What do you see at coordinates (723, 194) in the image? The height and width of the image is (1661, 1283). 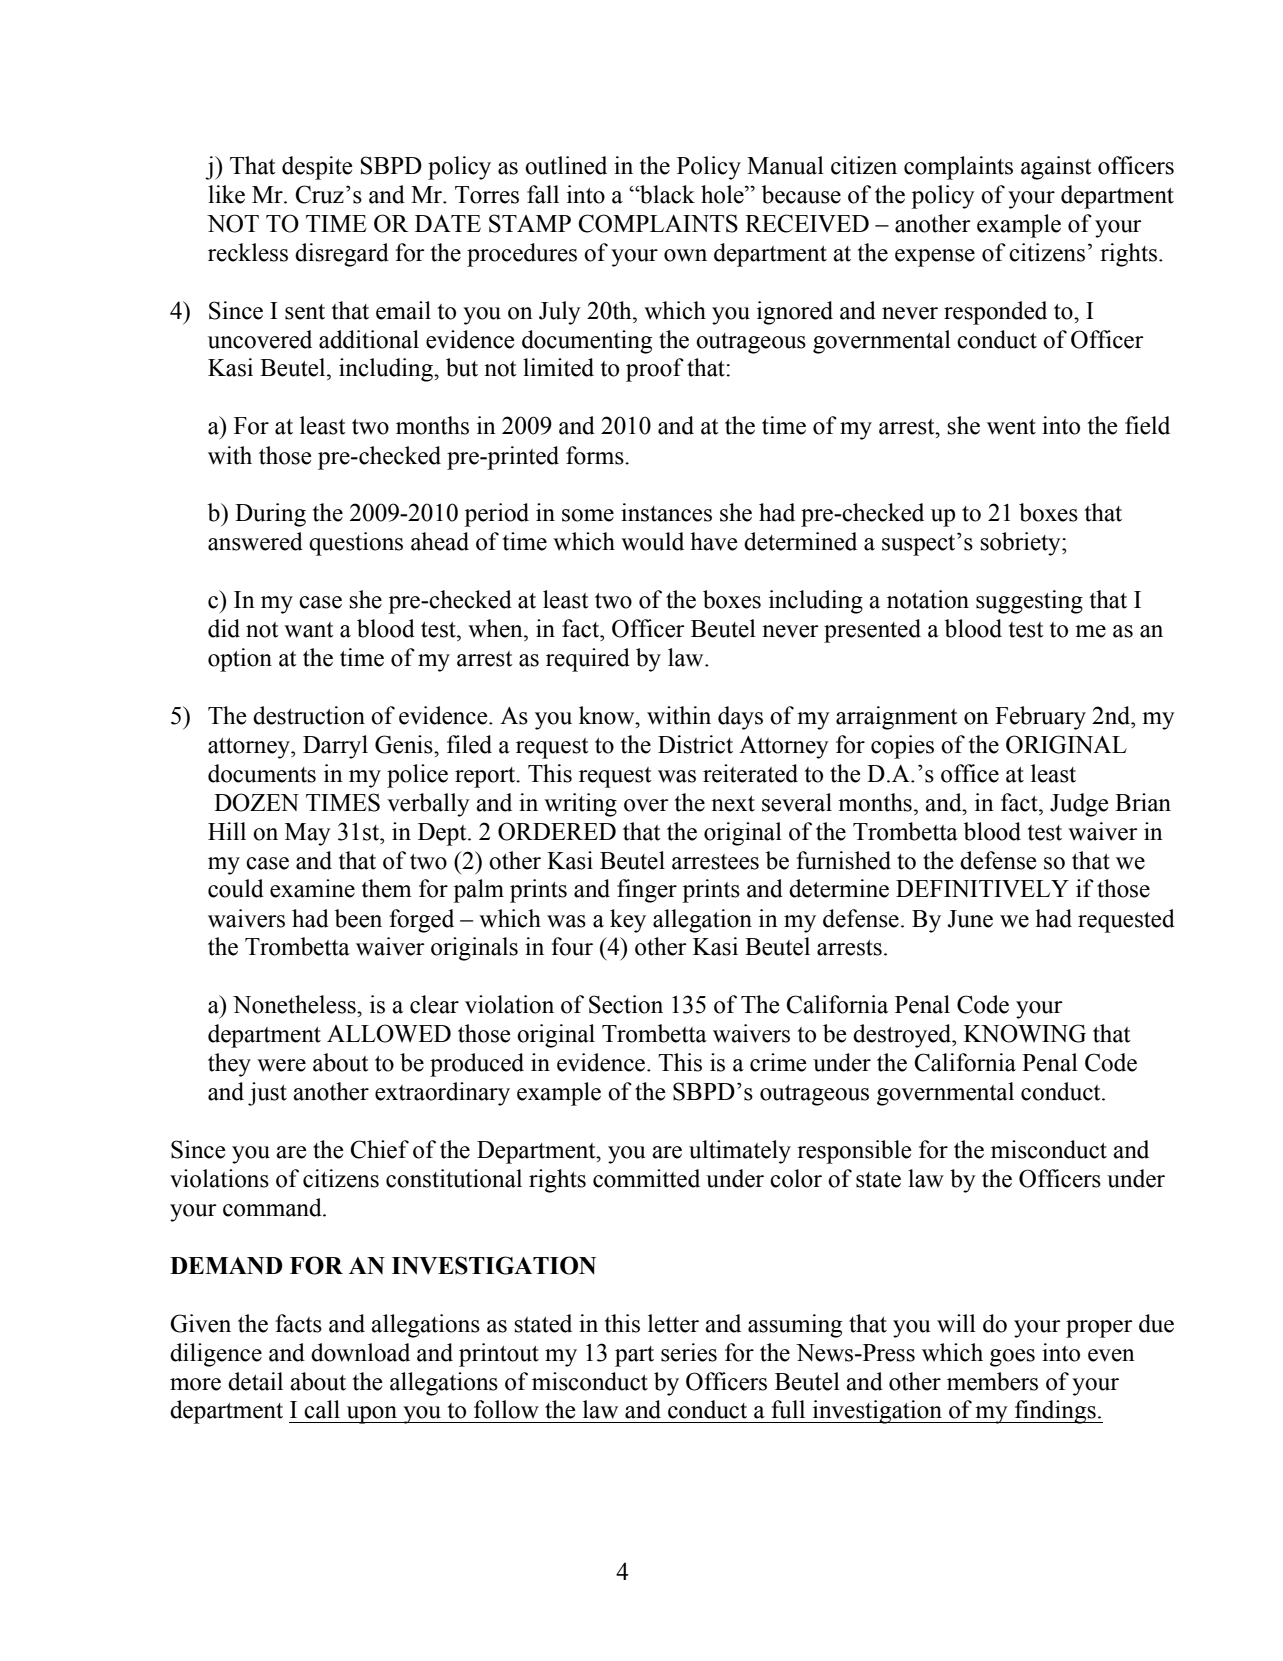 I see `hole` at bounding box center [723, 194].
